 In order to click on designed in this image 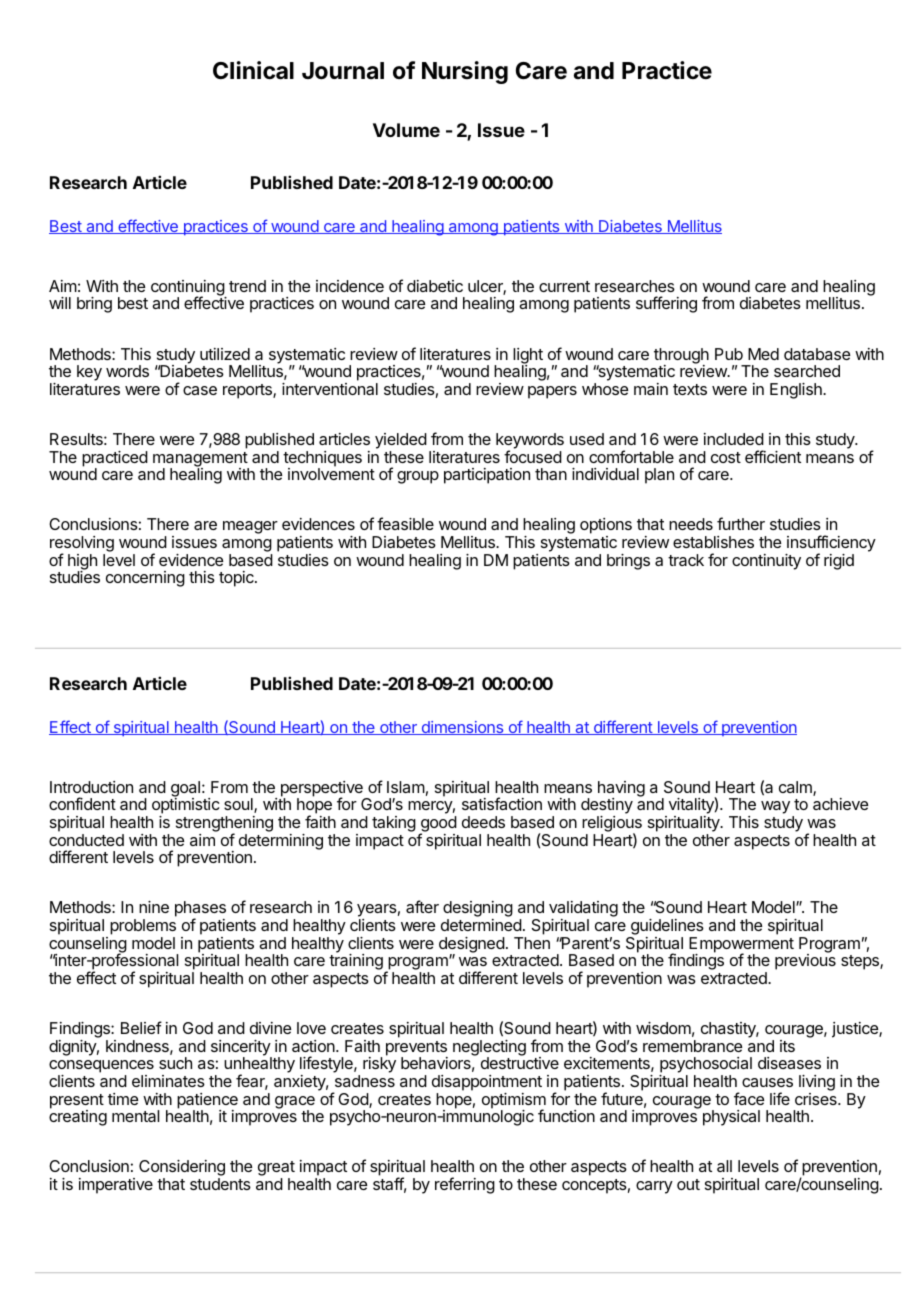, I will do `click(472, 946)`.
